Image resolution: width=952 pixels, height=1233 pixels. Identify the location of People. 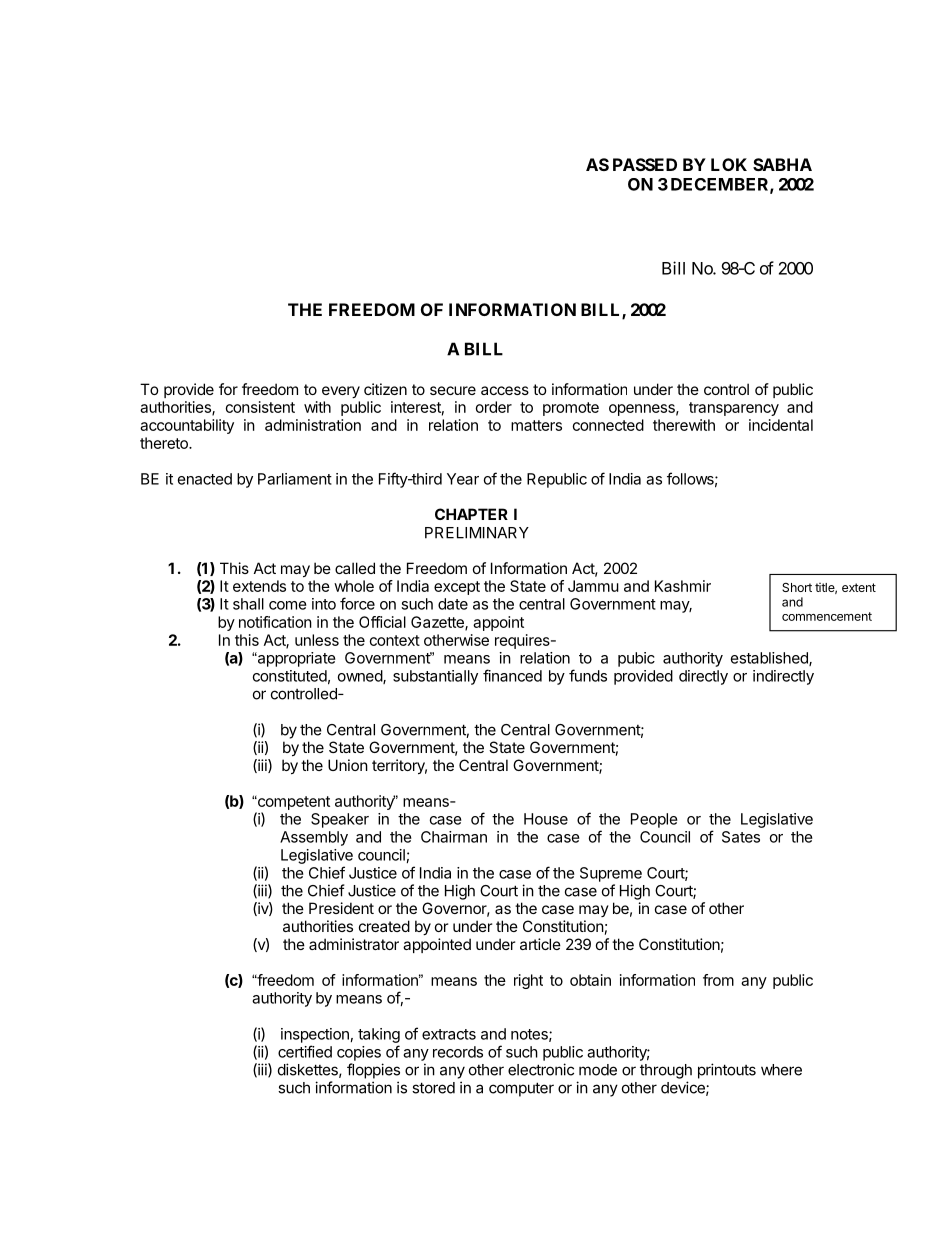
(654, 820).
